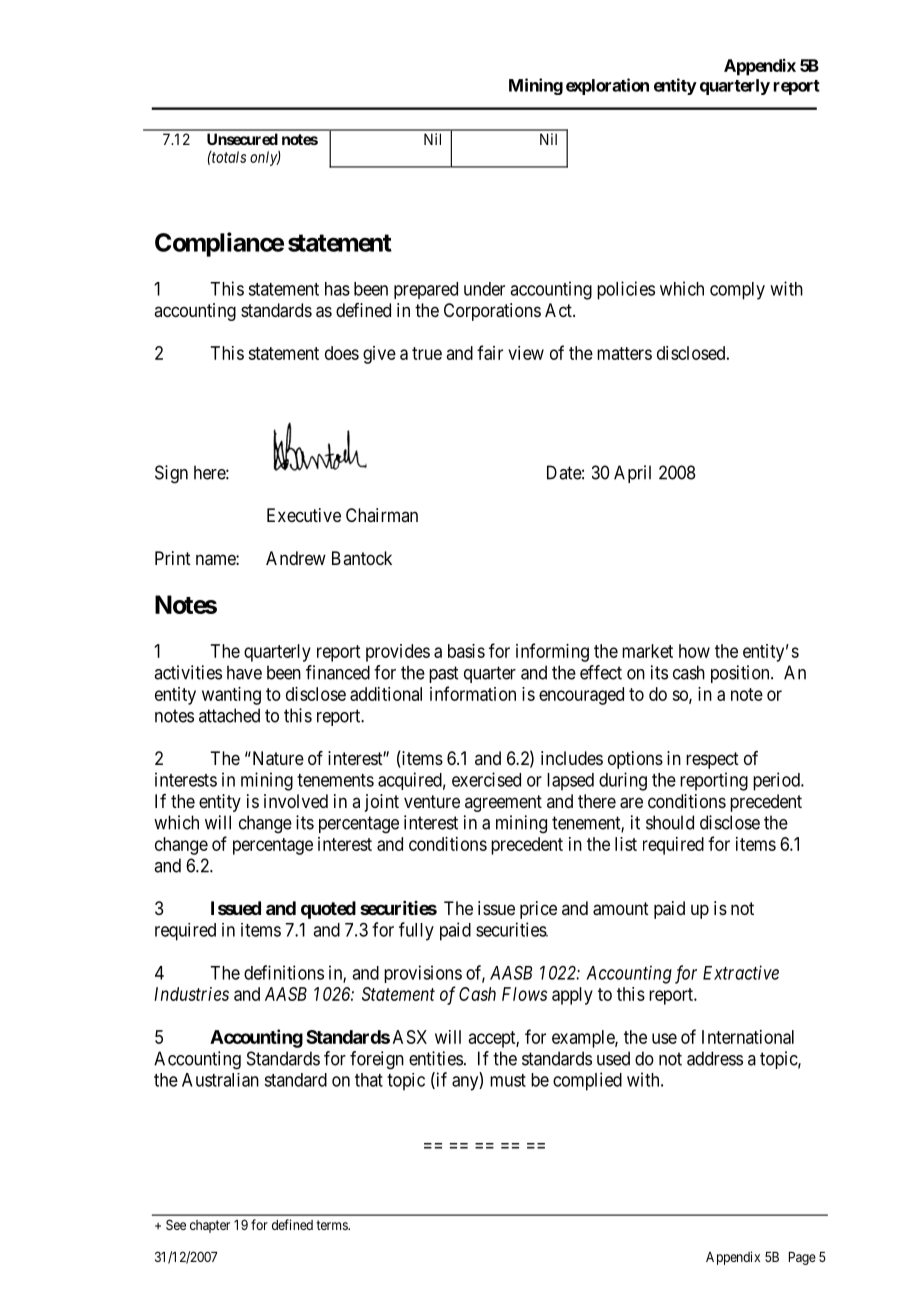 This image has width=924, height=1308. Describe the element at coordinates (741, 674) in the image. I see `position` at that location.
